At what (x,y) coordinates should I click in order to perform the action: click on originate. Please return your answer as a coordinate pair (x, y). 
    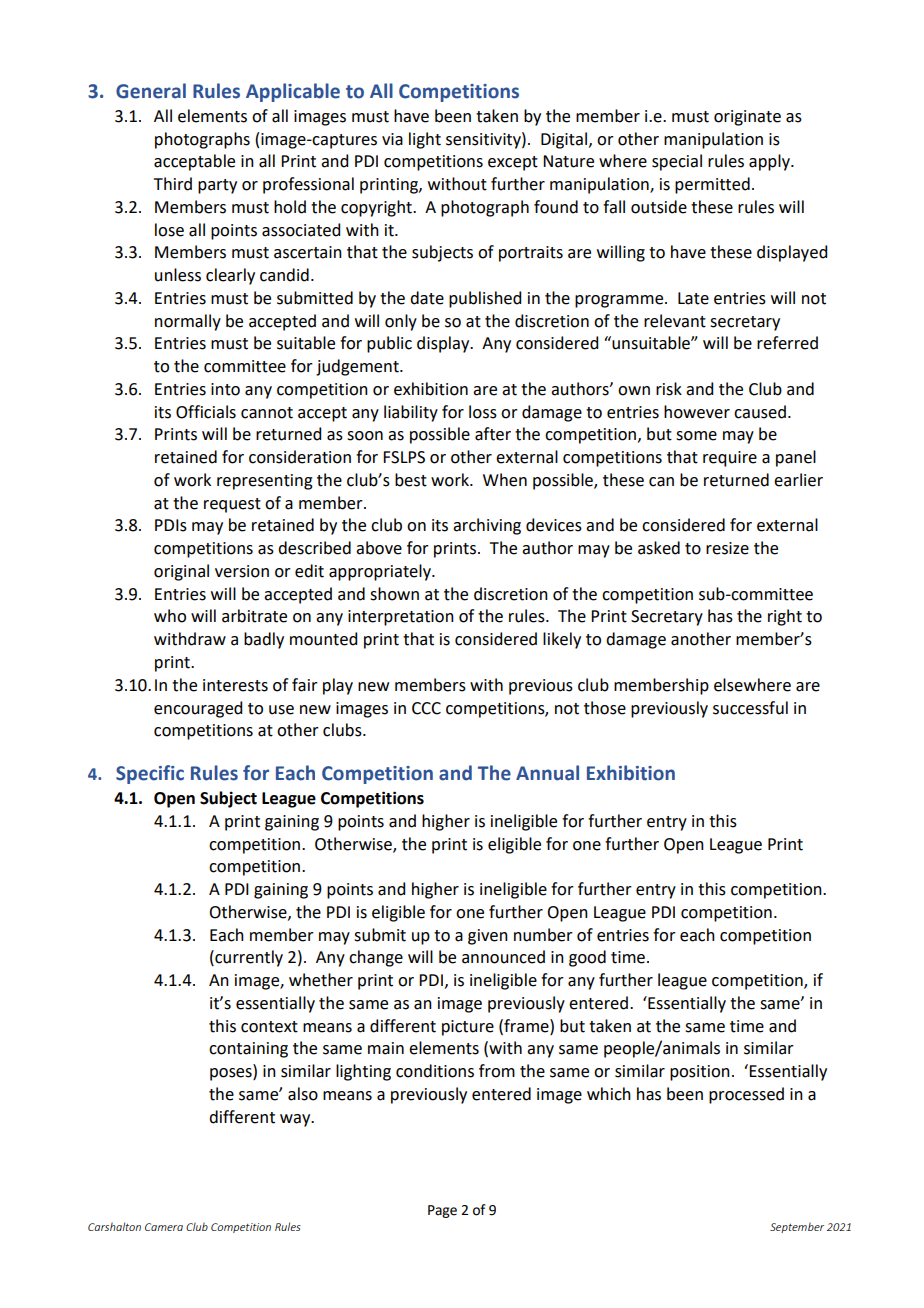
    Looking at the image, I should click on (747, 118).
